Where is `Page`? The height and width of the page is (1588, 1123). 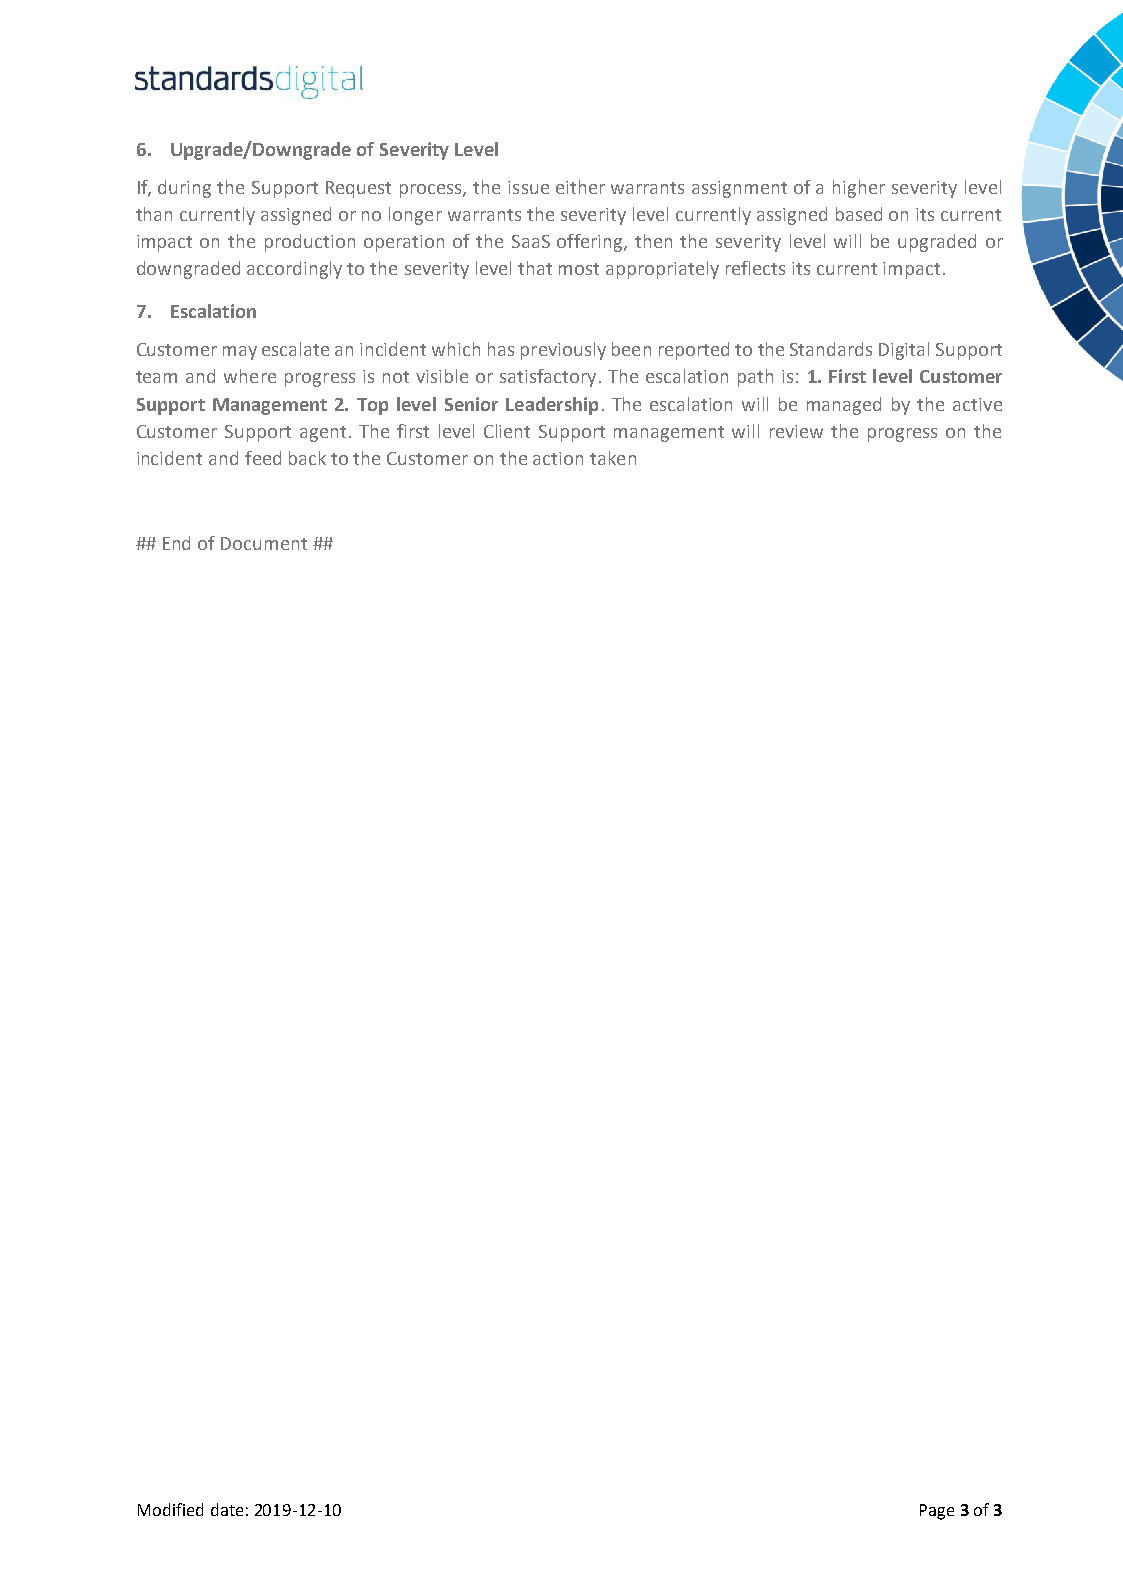 Page is located at coordinates (937, 1512).
